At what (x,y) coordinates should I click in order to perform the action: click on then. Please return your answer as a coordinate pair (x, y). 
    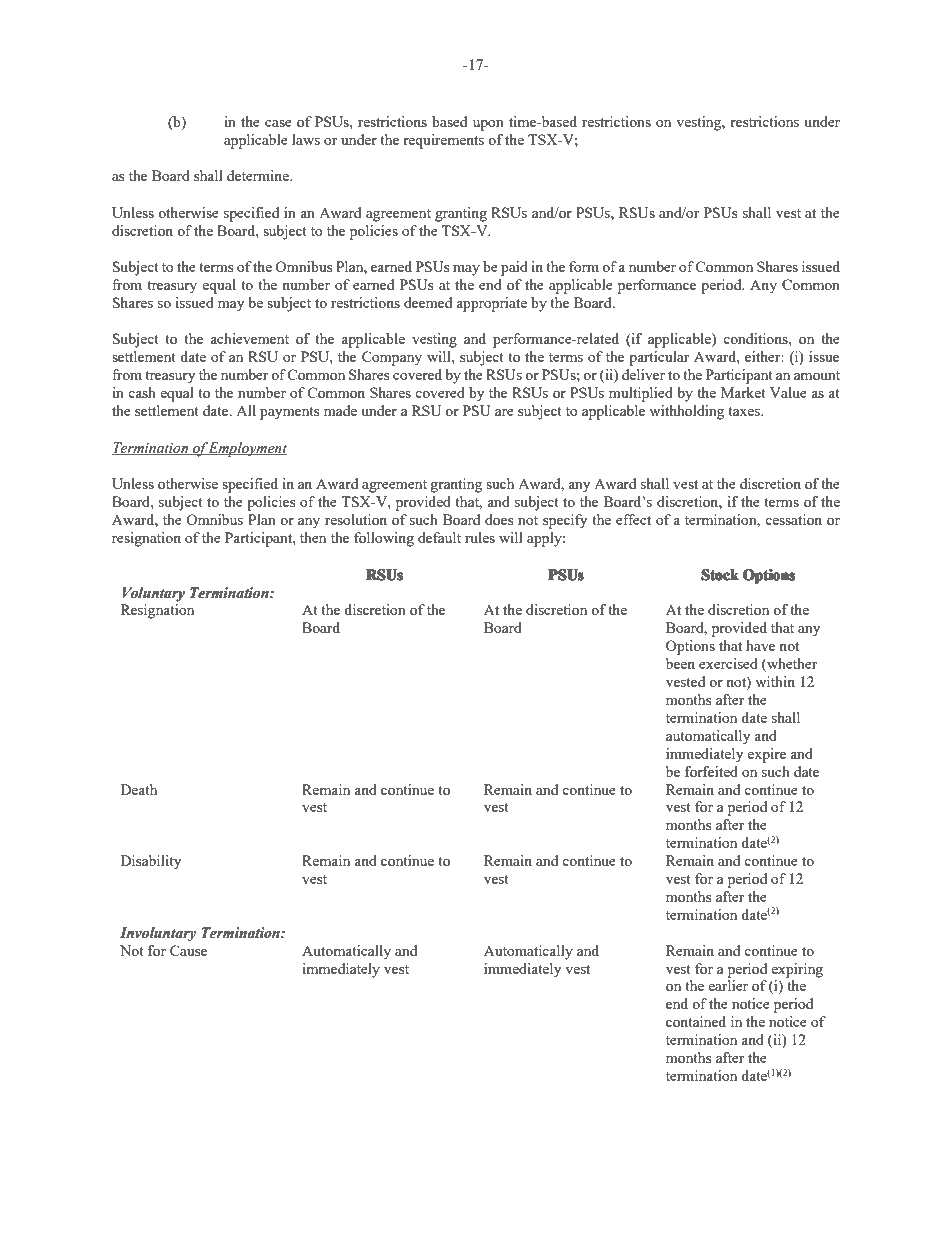
    Looking at the image, I should click on (313, 537).
